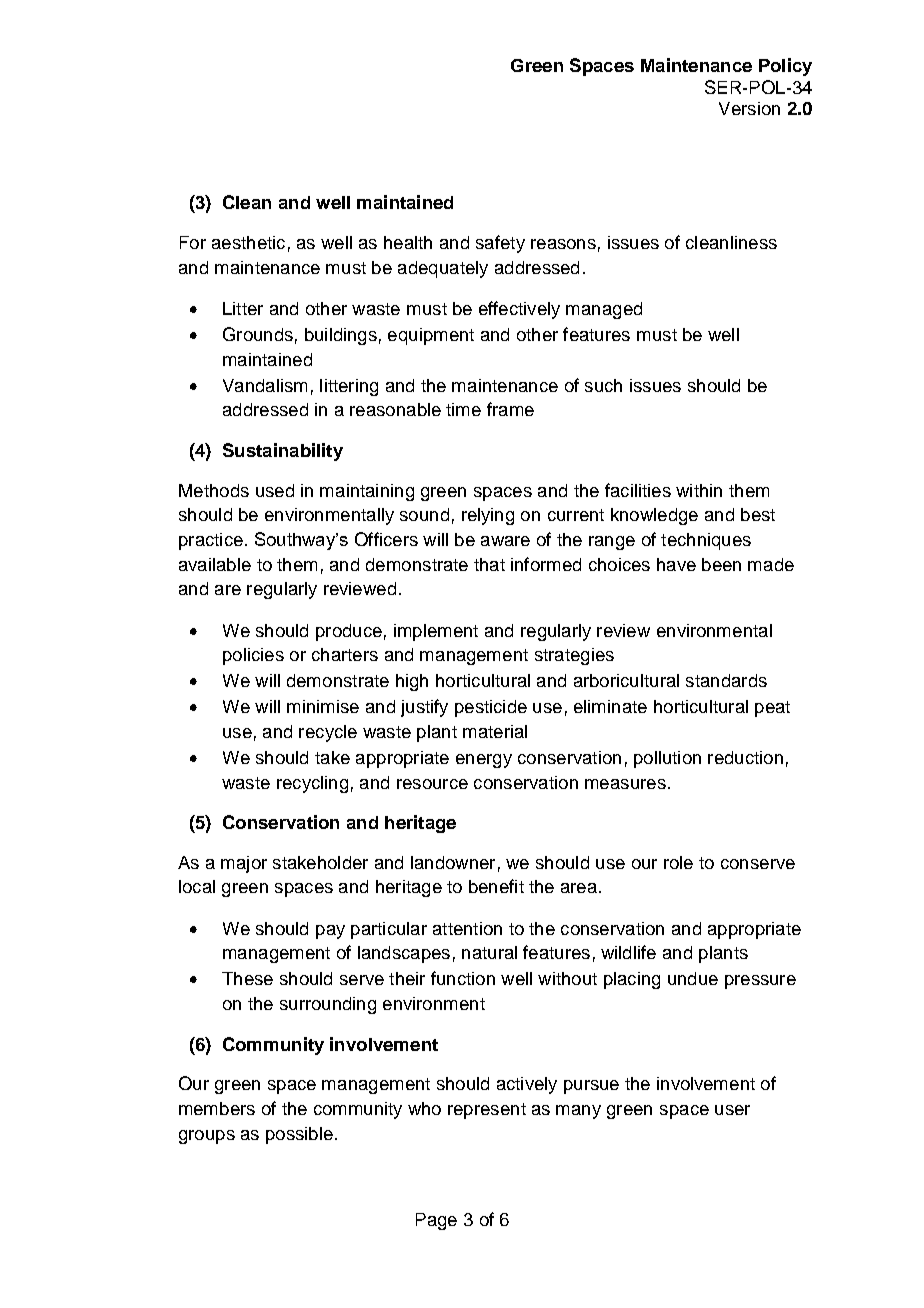 This screenshot has height=1308, width=924. What do you see at coordinates (248, 242) in the screenshot?
I see `aesthetic` at bounding box center [248, 242].
